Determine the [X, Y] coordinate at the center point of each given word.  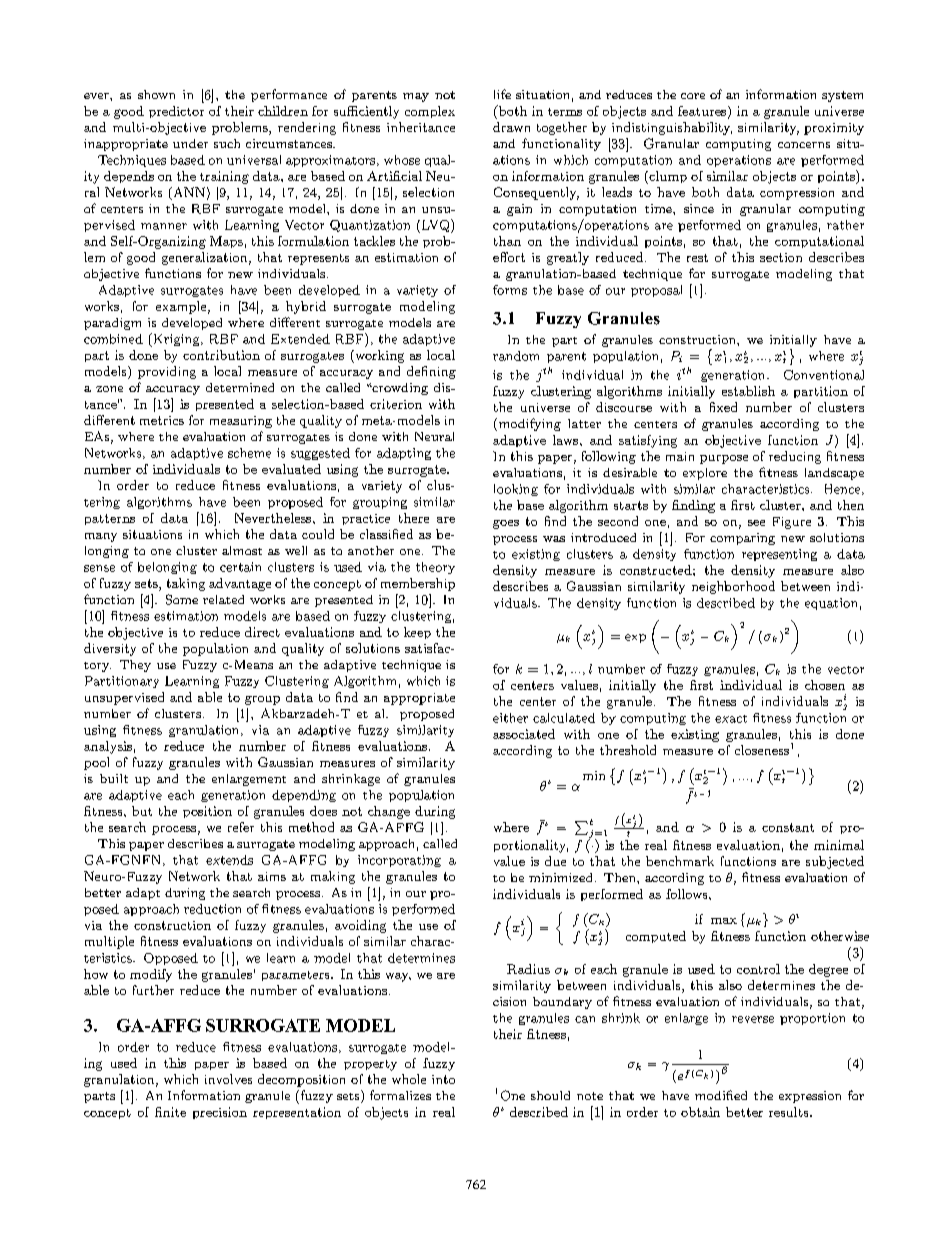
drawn [511, 127]
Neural [434, 436]
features [703, 112]
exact [731, 719]
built [114, 778]
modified [721, 1095]
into [443, 1079]
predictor [176, 112]
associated [524, 734]
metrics [162, 420]
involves [228, 1079]
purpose [724, 459]
